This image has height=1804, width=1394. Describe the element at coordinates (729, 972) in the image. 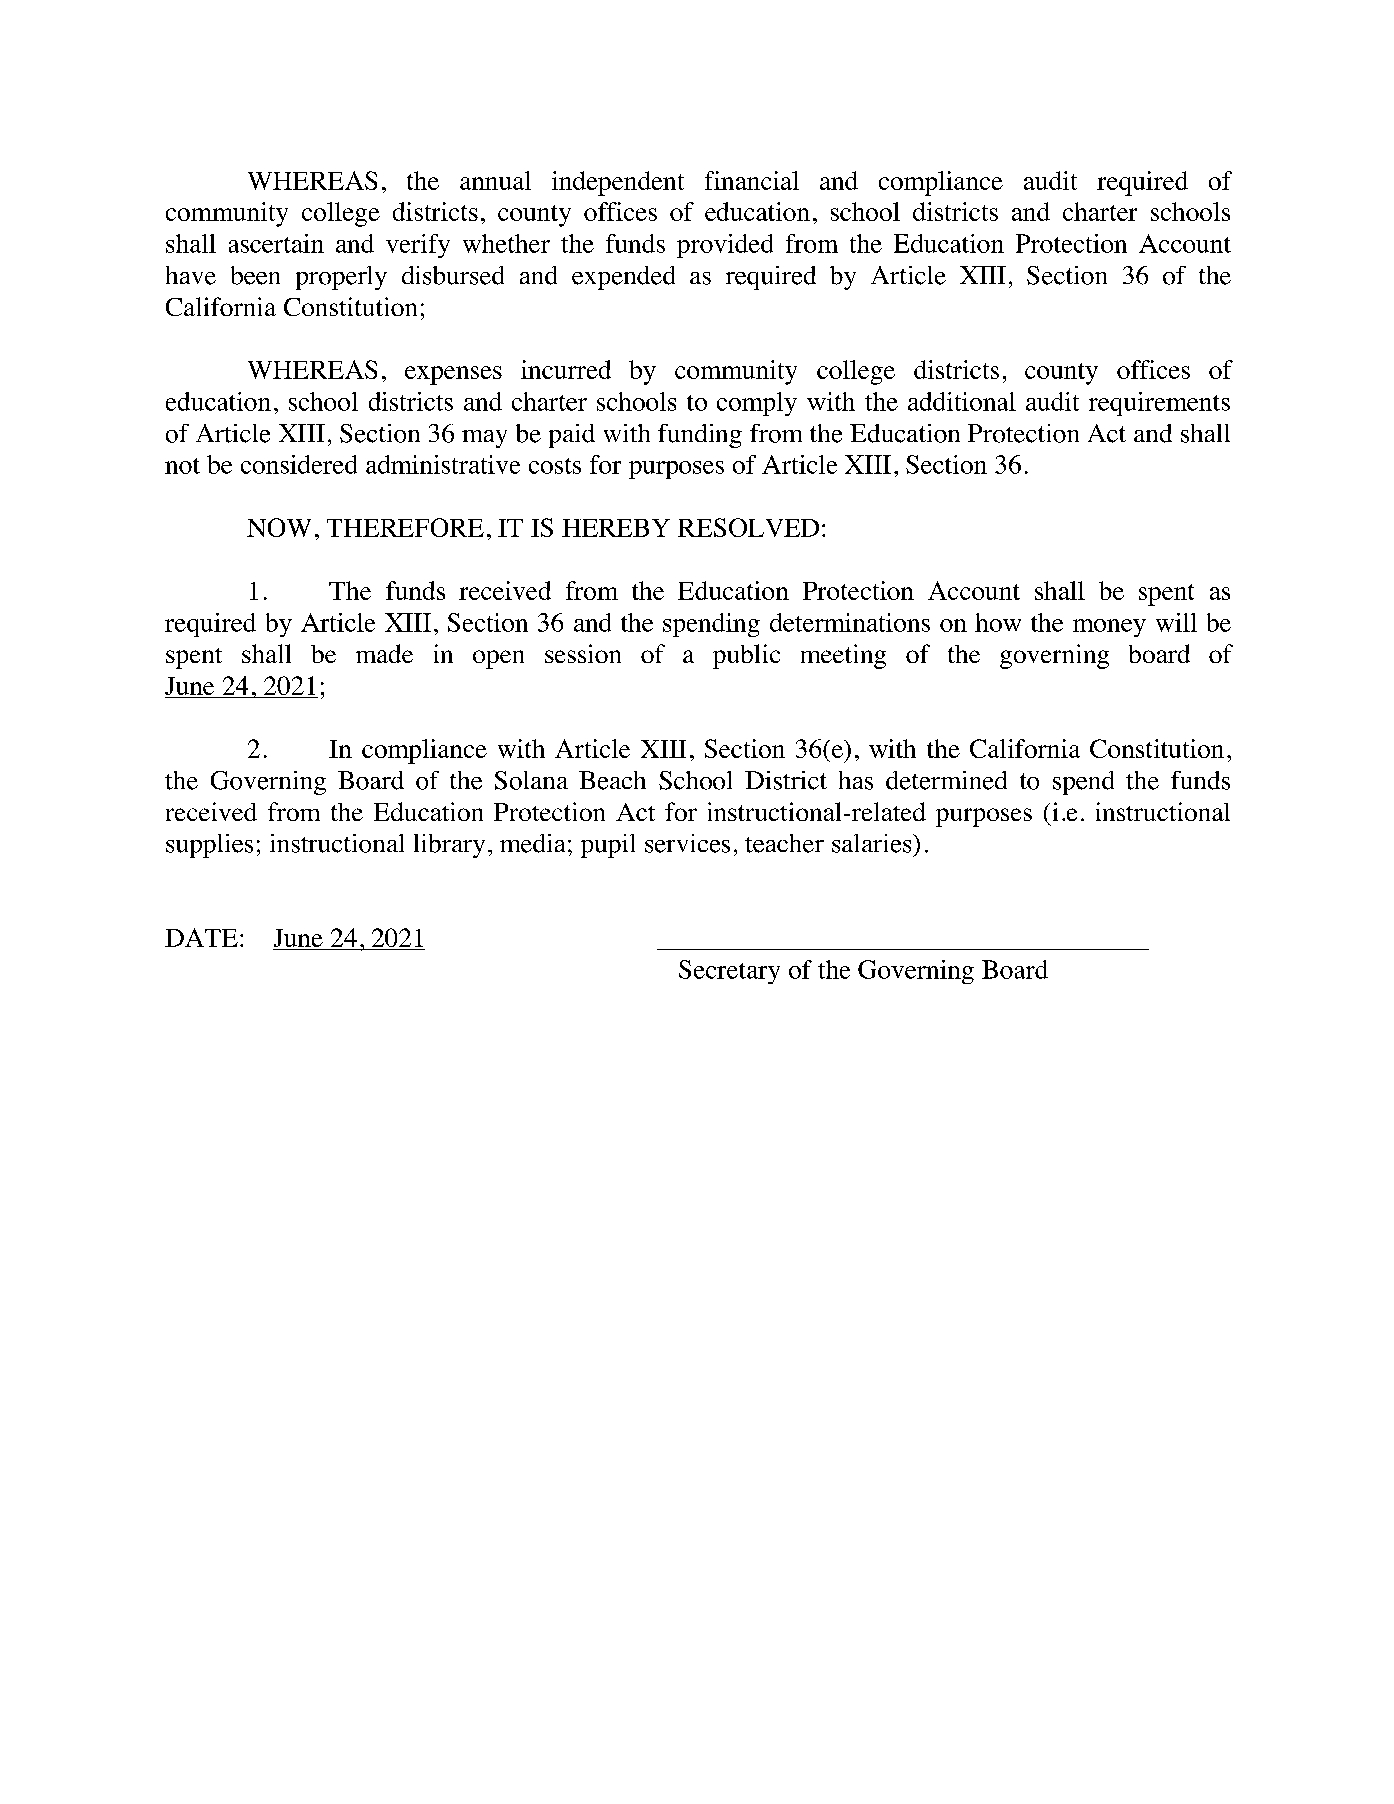

I see `Secretary` at that location.
